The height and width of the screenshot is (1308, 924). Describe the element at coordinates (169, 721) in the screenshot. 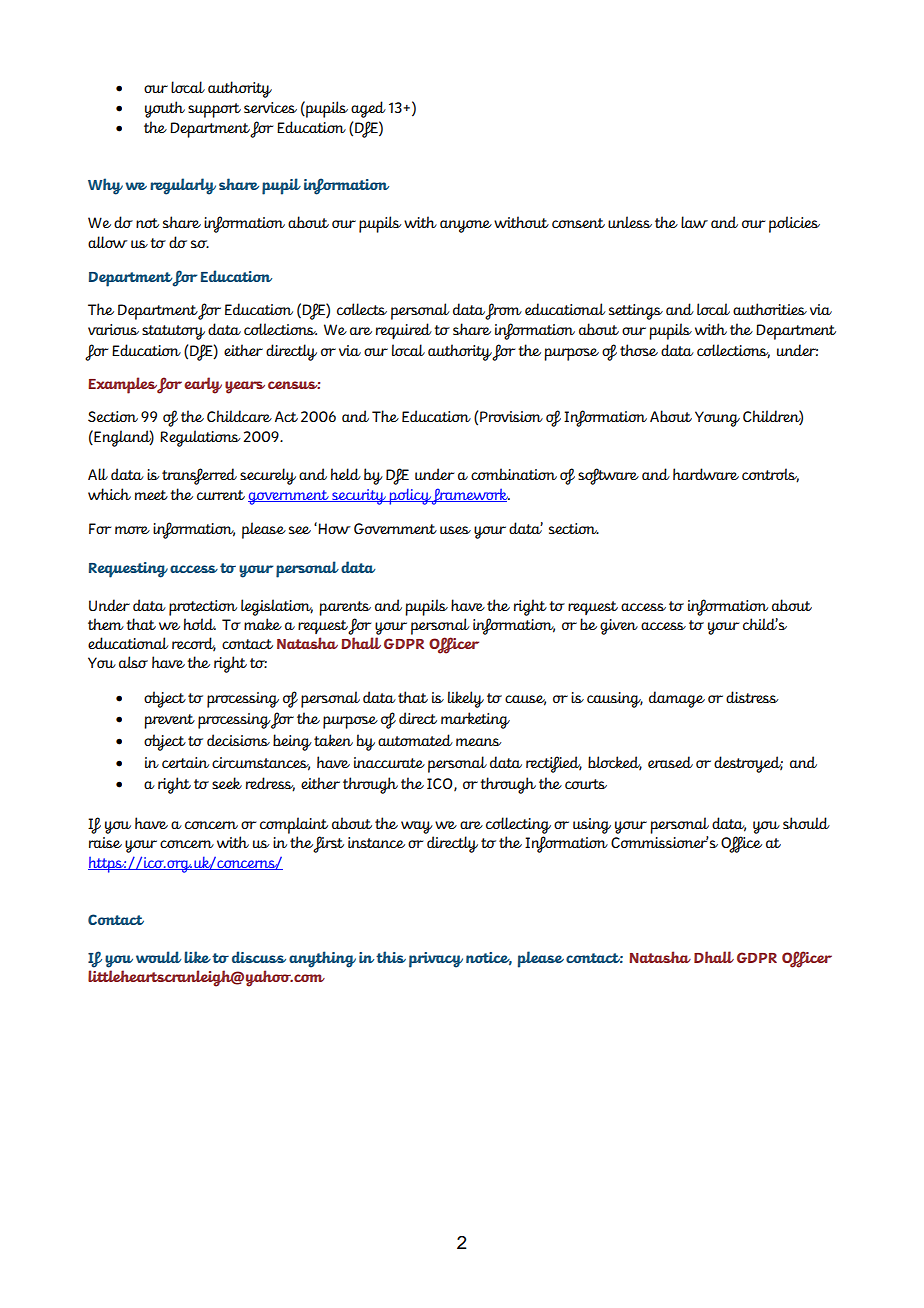

I see `prevent` at that location.
